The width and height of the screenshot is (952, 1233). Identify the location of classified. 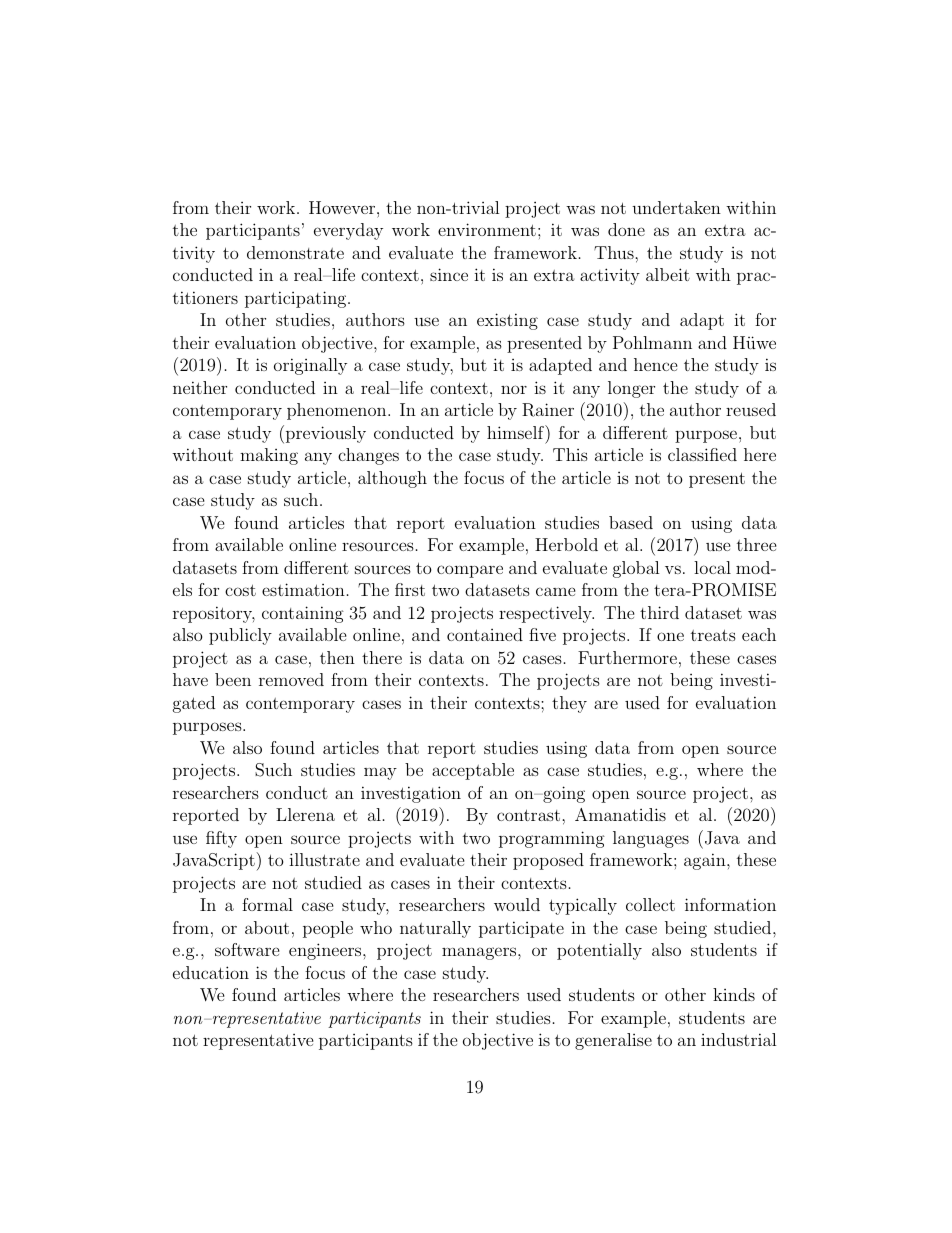
(702, 454).
